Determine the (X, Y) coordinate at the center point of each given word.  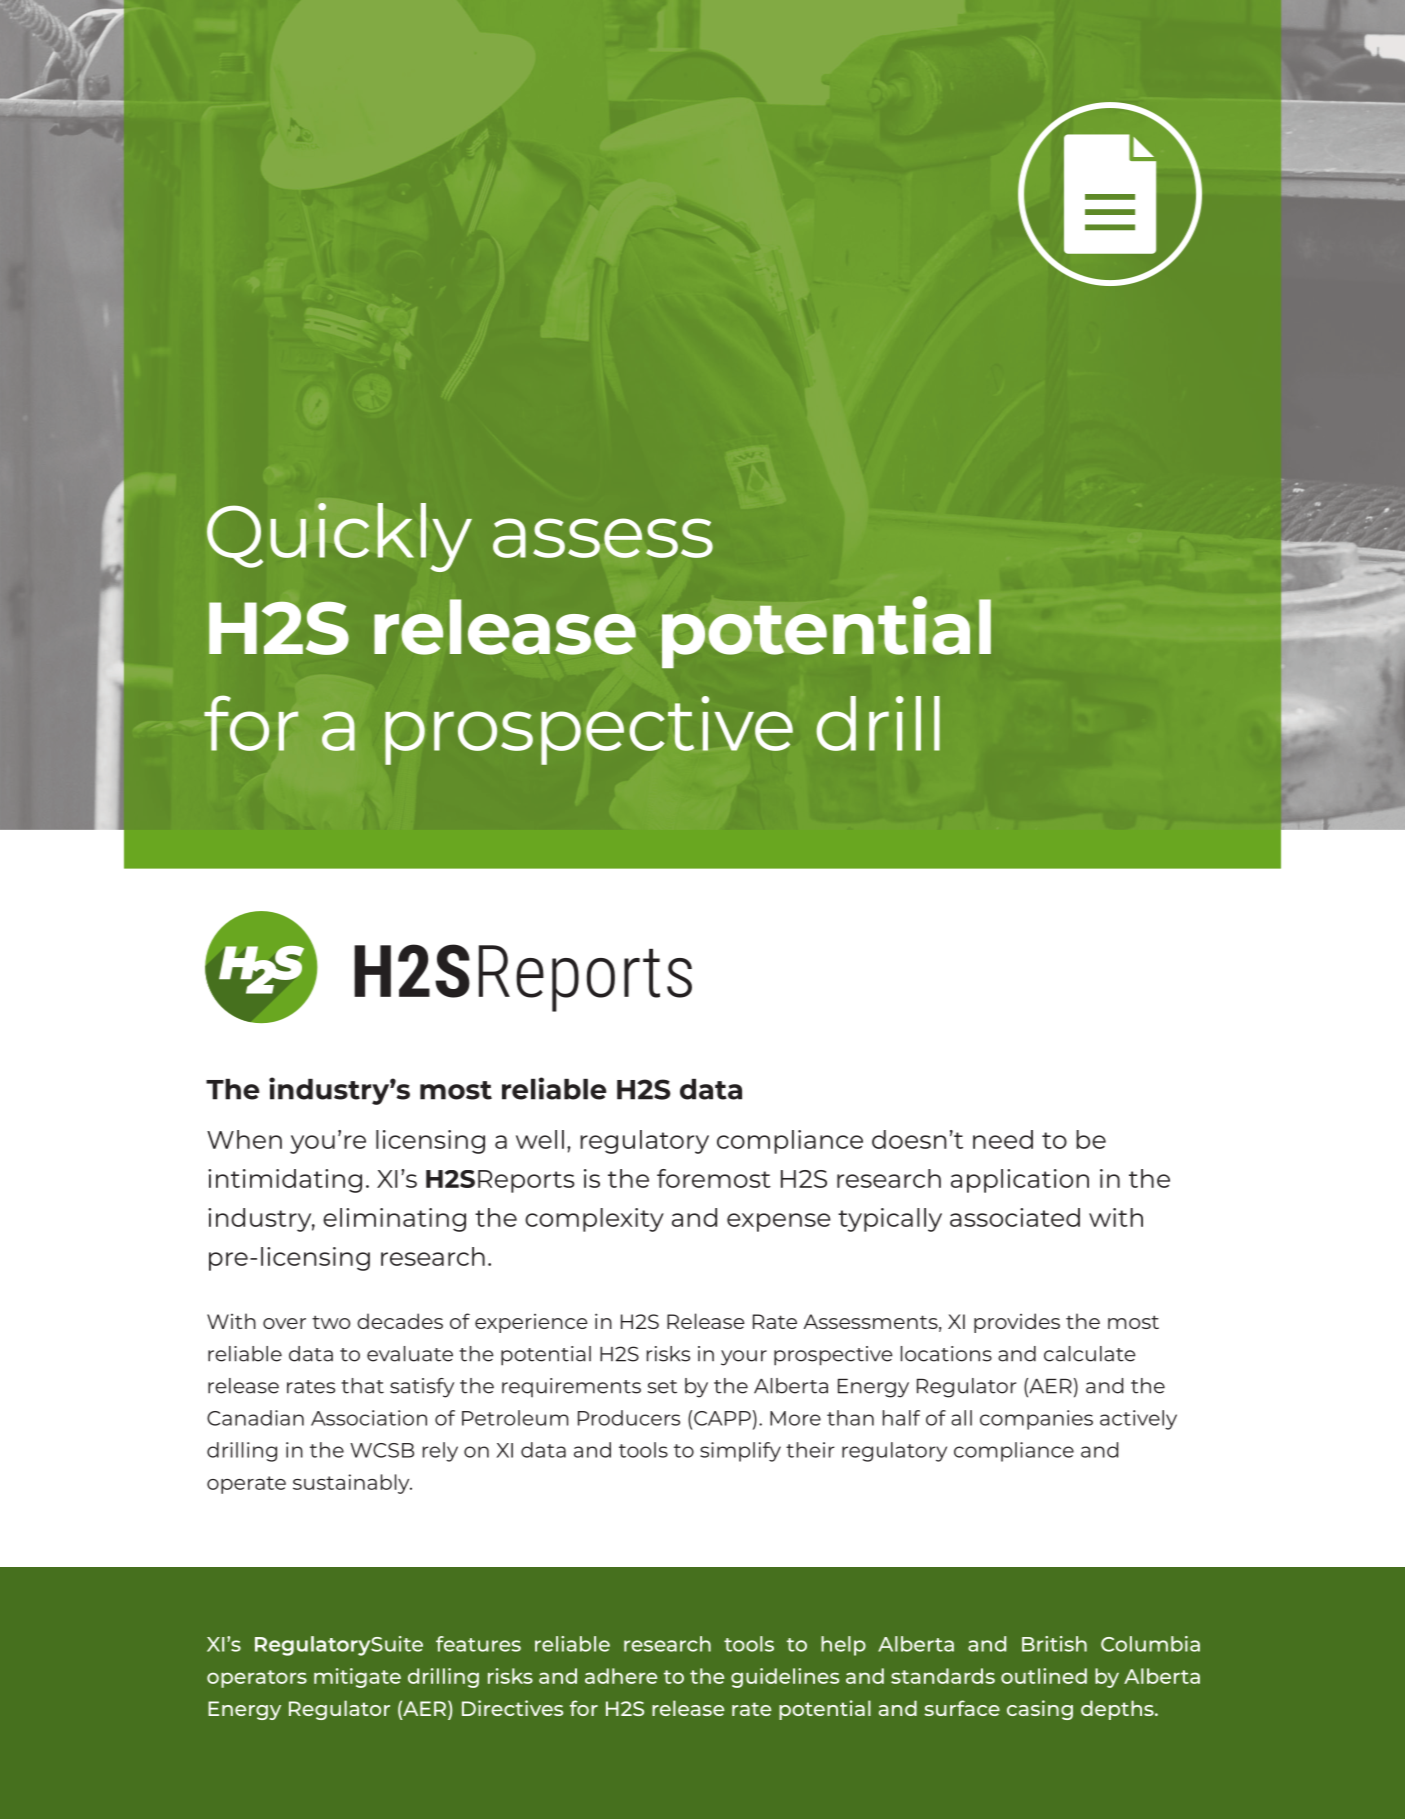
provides (1017, 1323)
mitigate (357, 1678)
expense (779, 1222)
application (1020, 1181)
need (1003, 1139)
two (331, 1322)
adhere (621, 1676)
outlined (1044, 1676)
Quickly (339, 537)
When (244, 1139)
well (540, 1139)
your (744, 1358)
